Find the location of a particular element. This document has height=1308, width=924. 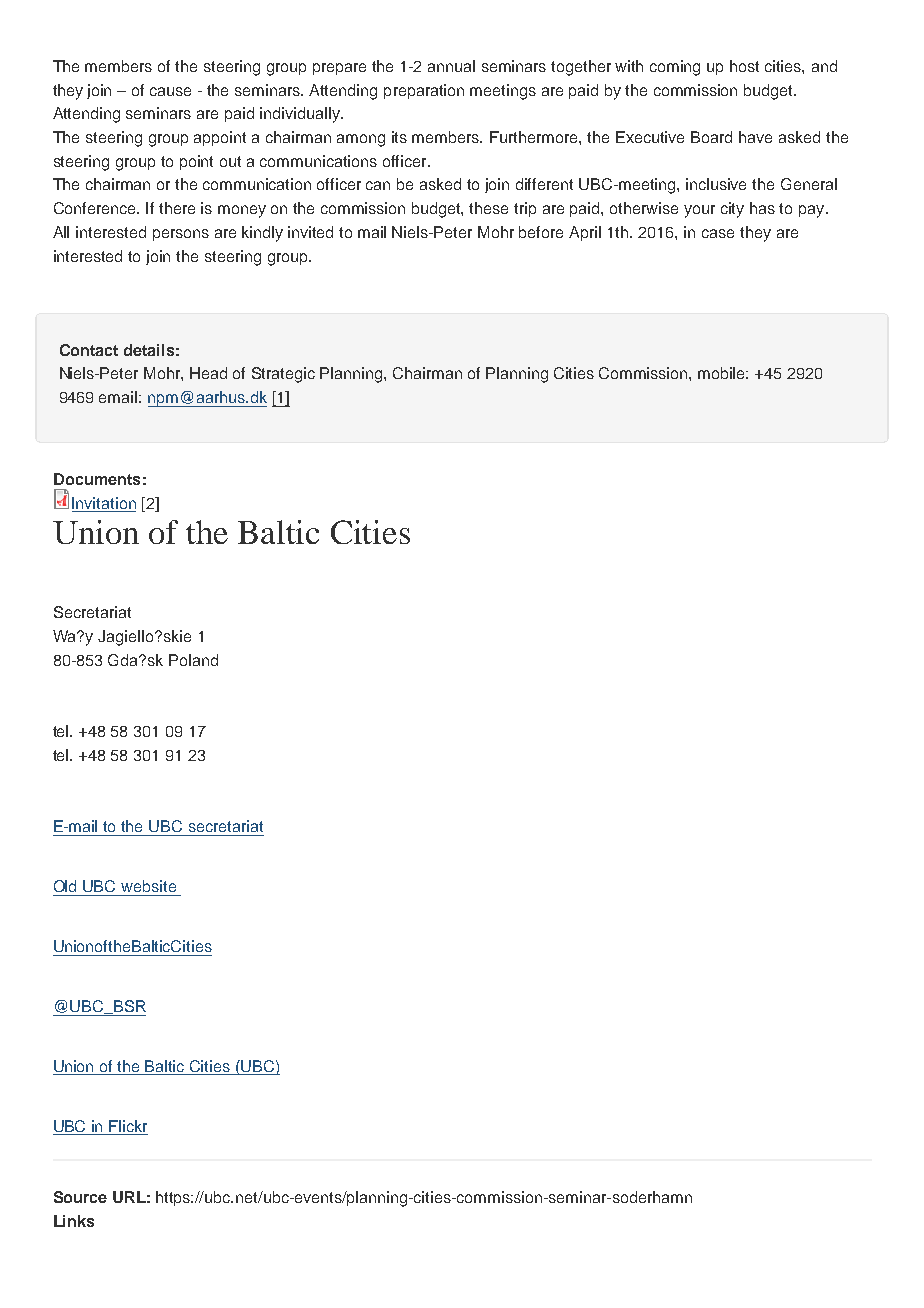

cause is located at coordinates (170, 91).
